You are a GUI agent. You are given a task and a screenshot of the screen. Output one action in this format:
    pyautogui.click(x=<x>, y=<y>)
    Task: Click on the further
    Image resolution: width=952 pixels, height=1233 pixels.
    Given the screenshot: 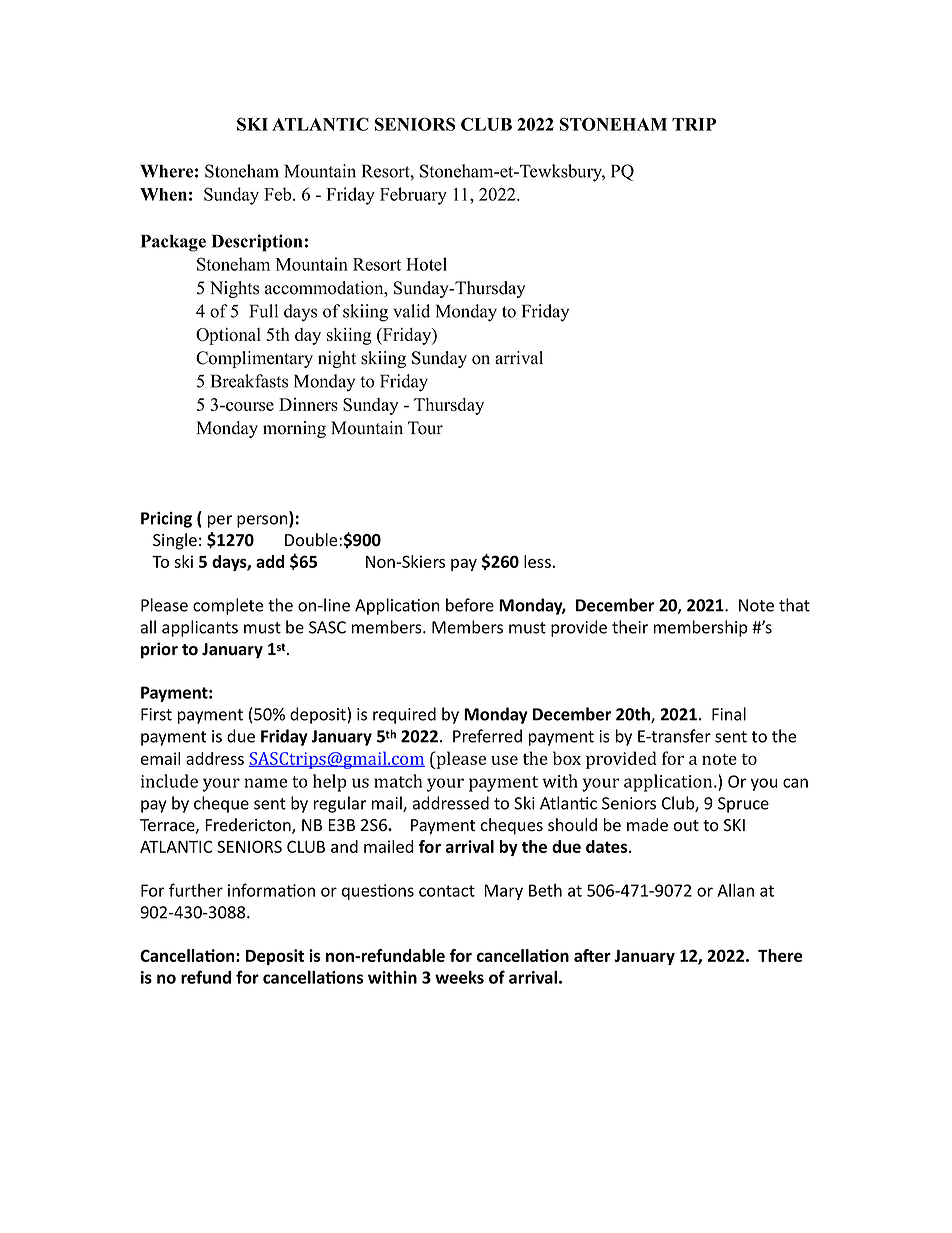 What is the action you would take?
    pyautogui.click(x=196, y=890)
